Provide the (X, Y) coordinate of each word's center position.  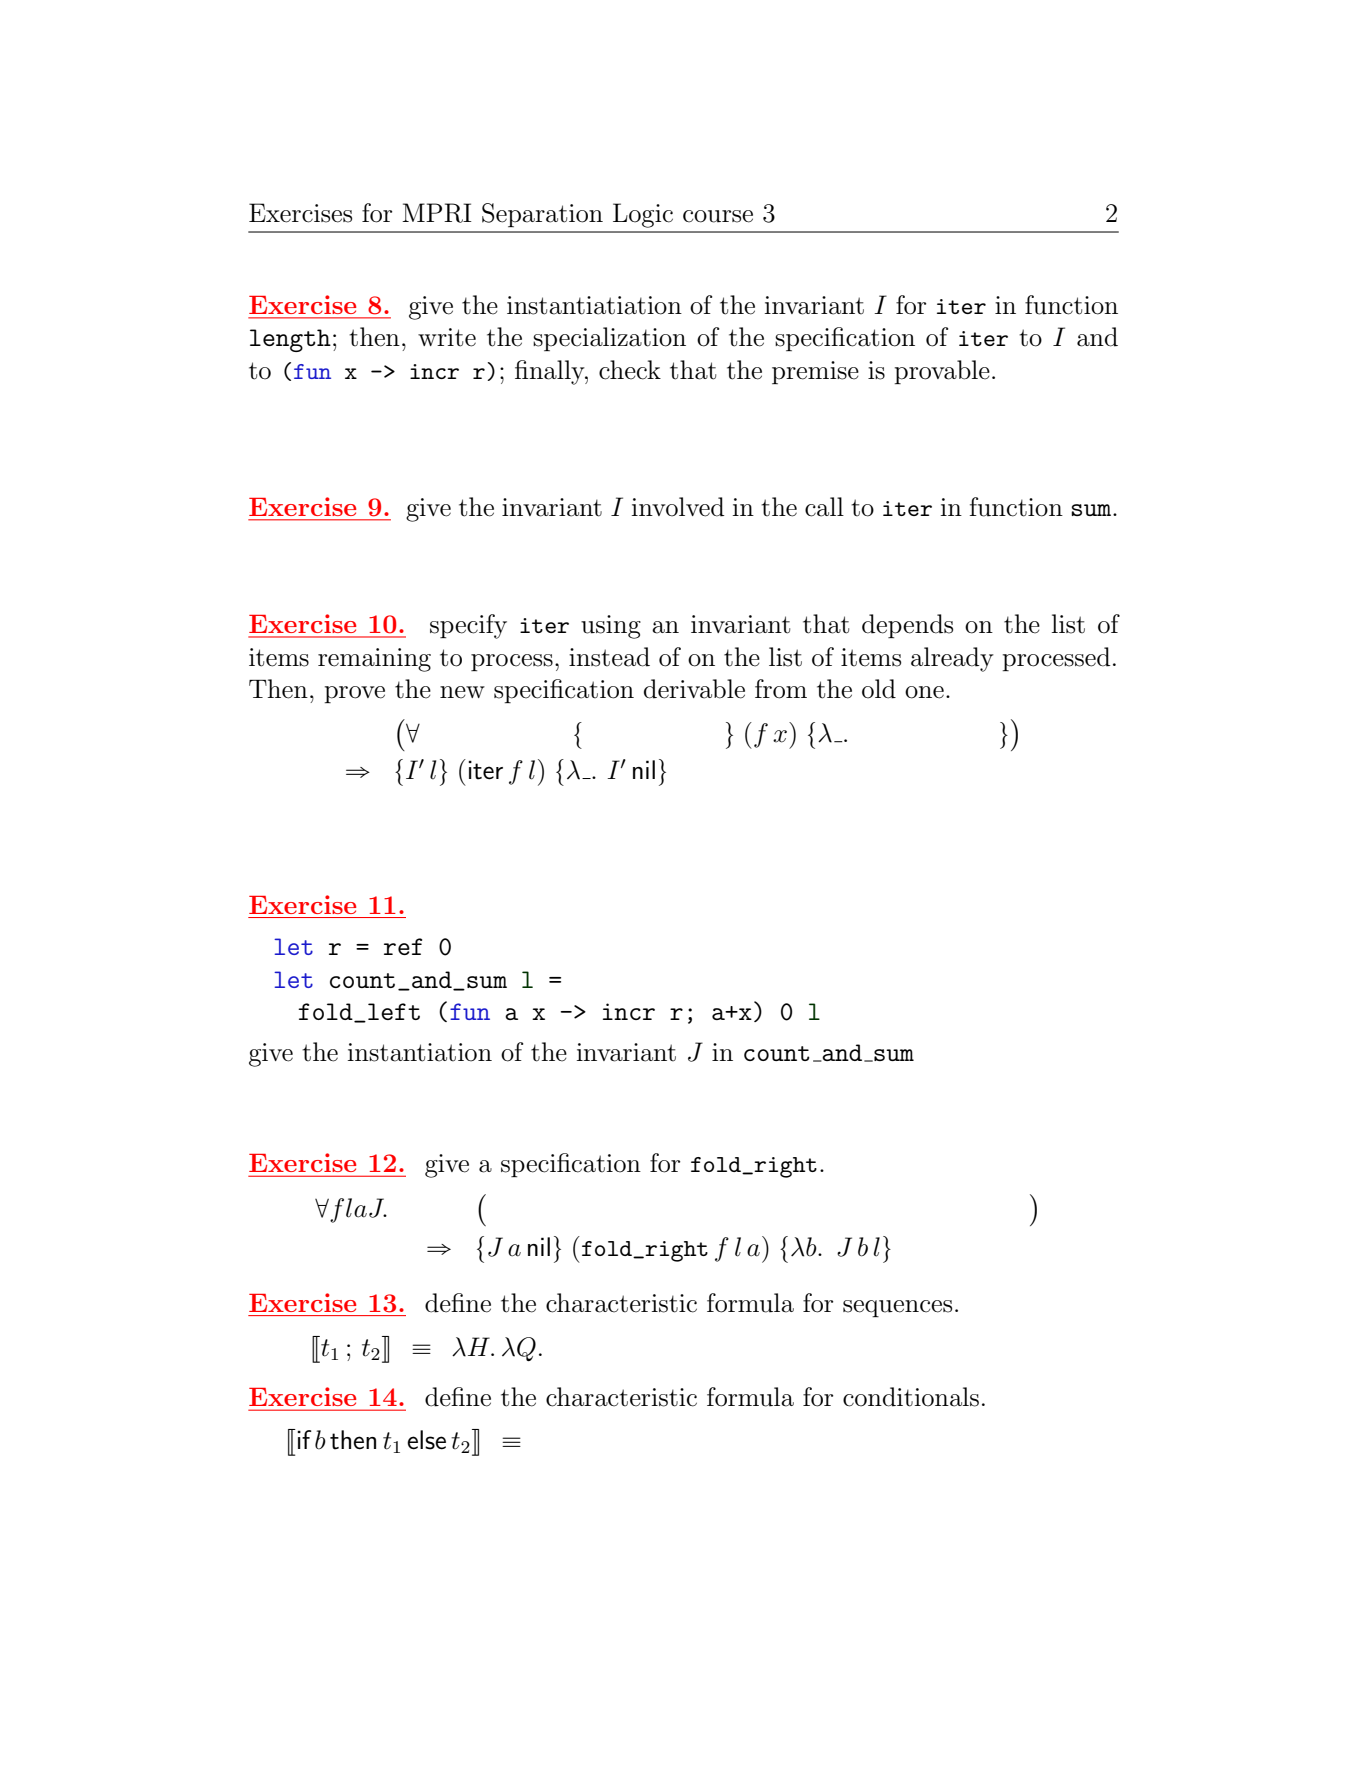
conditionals (911, 1397)
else (426, 1440)
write (447, 337)
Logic (643, 215)
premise (815, 372)
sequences (897, 1308)
